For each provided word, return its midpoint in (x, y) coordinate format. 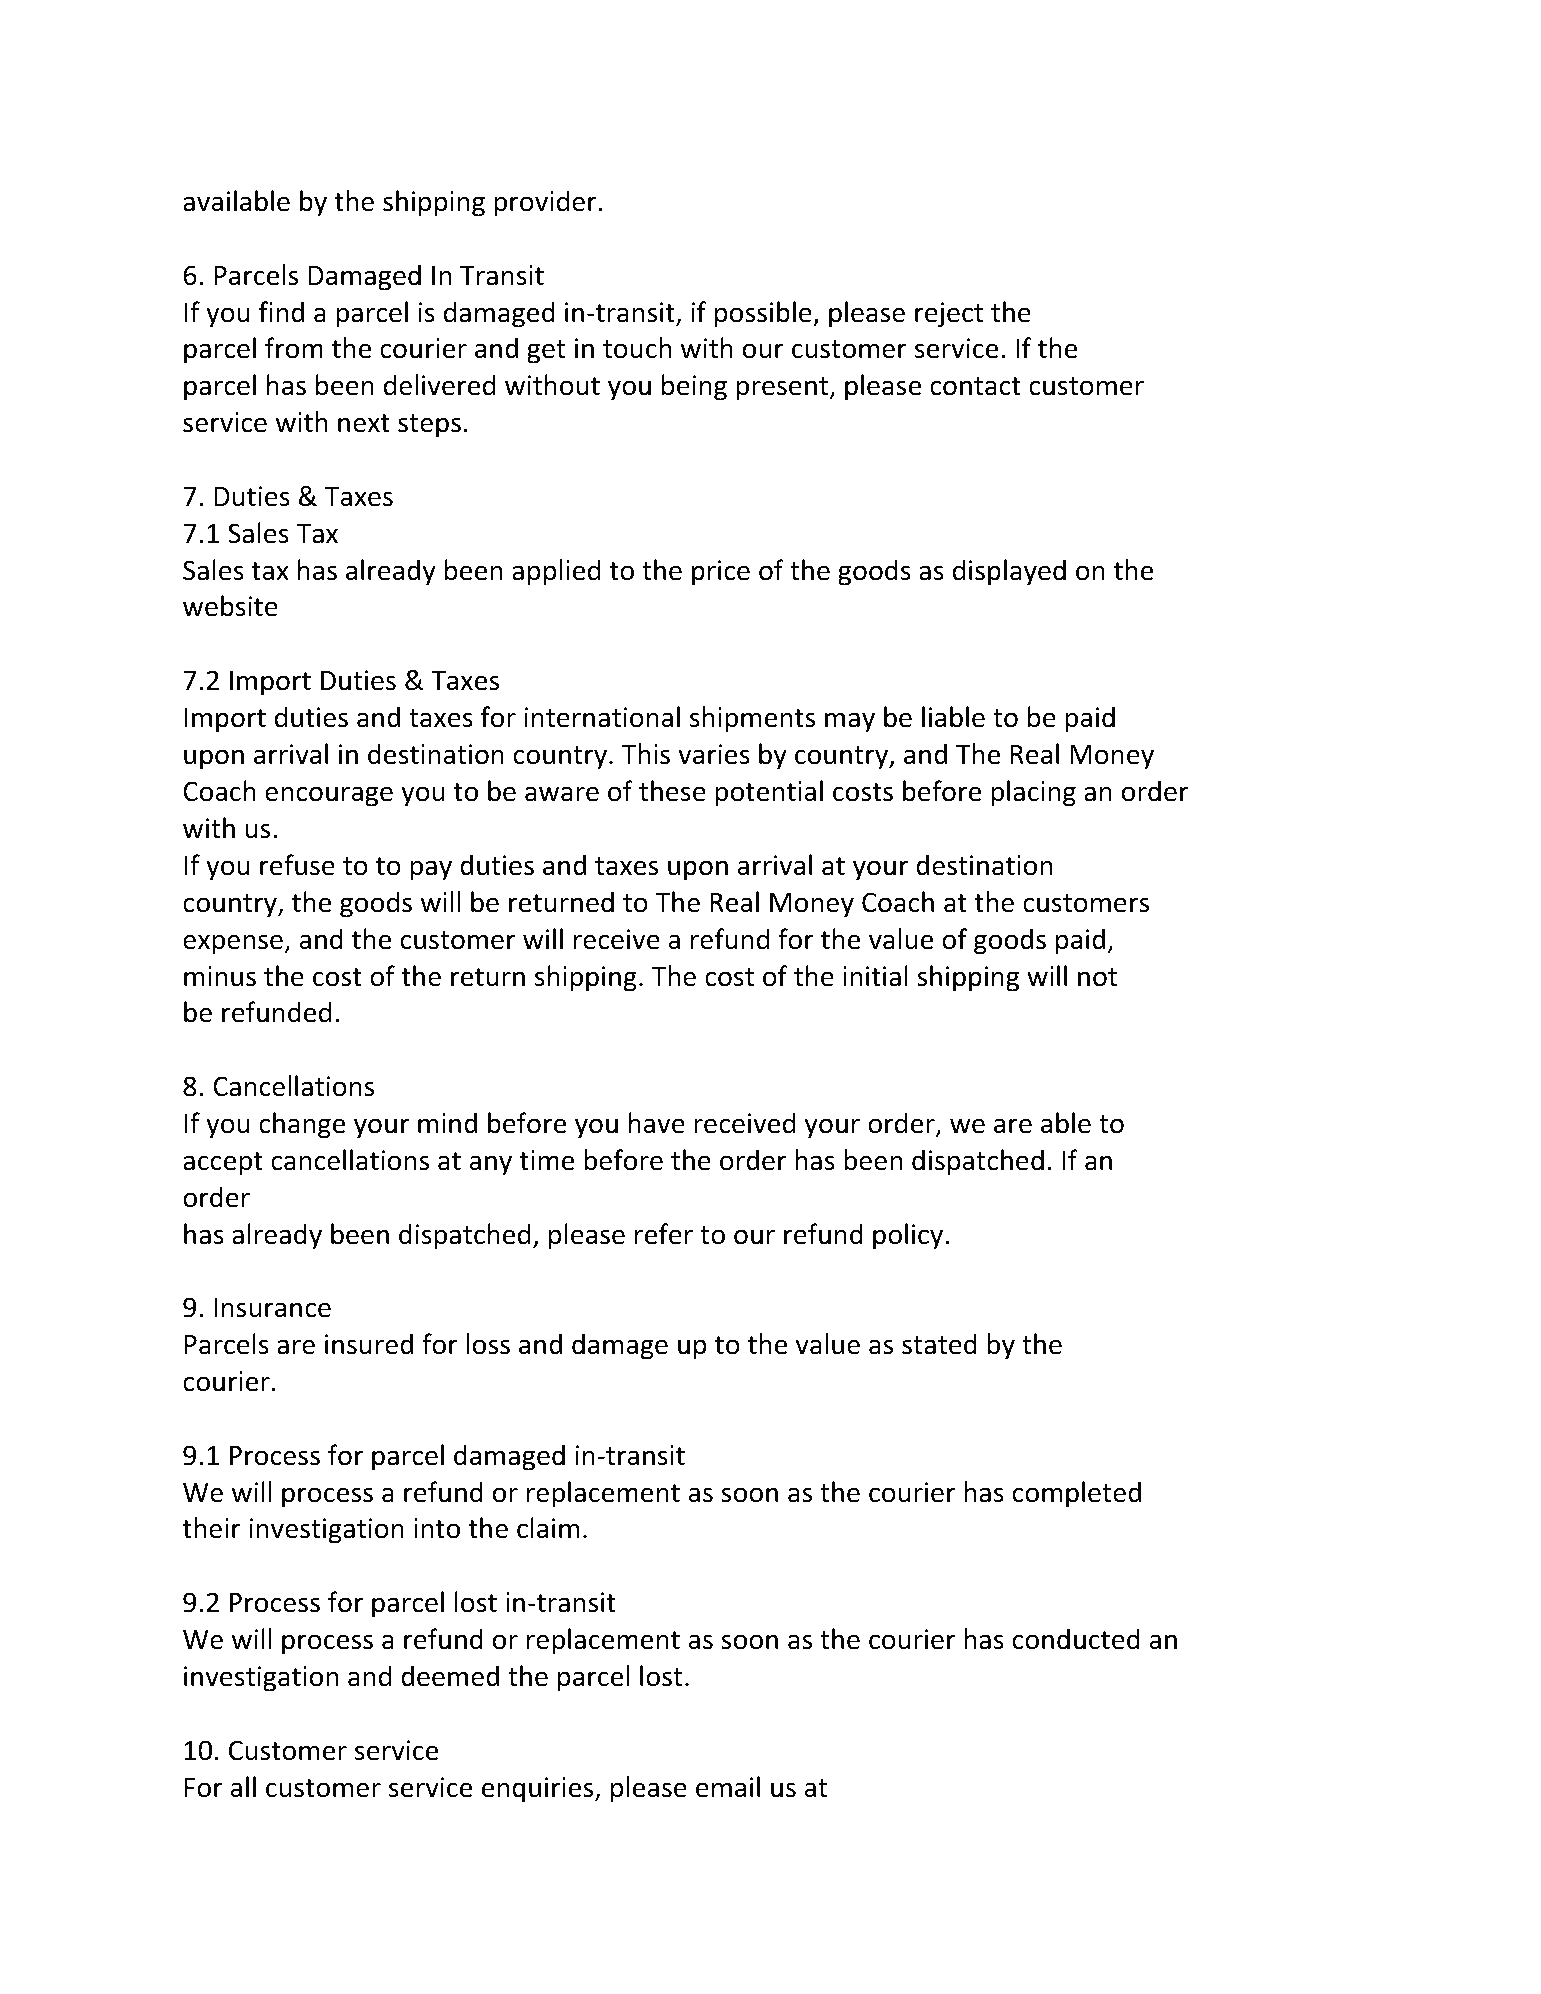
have (657, 1123)
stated (939, 1344)
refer (664, 1234)
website (230, 606)
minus (220, 976)
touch (637, 348)
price (721, 573)
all (243, 1787)
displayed (1009, 572)
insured (369, 1344)
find (281, 312)
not (1097, 977)
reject (949, 315)
